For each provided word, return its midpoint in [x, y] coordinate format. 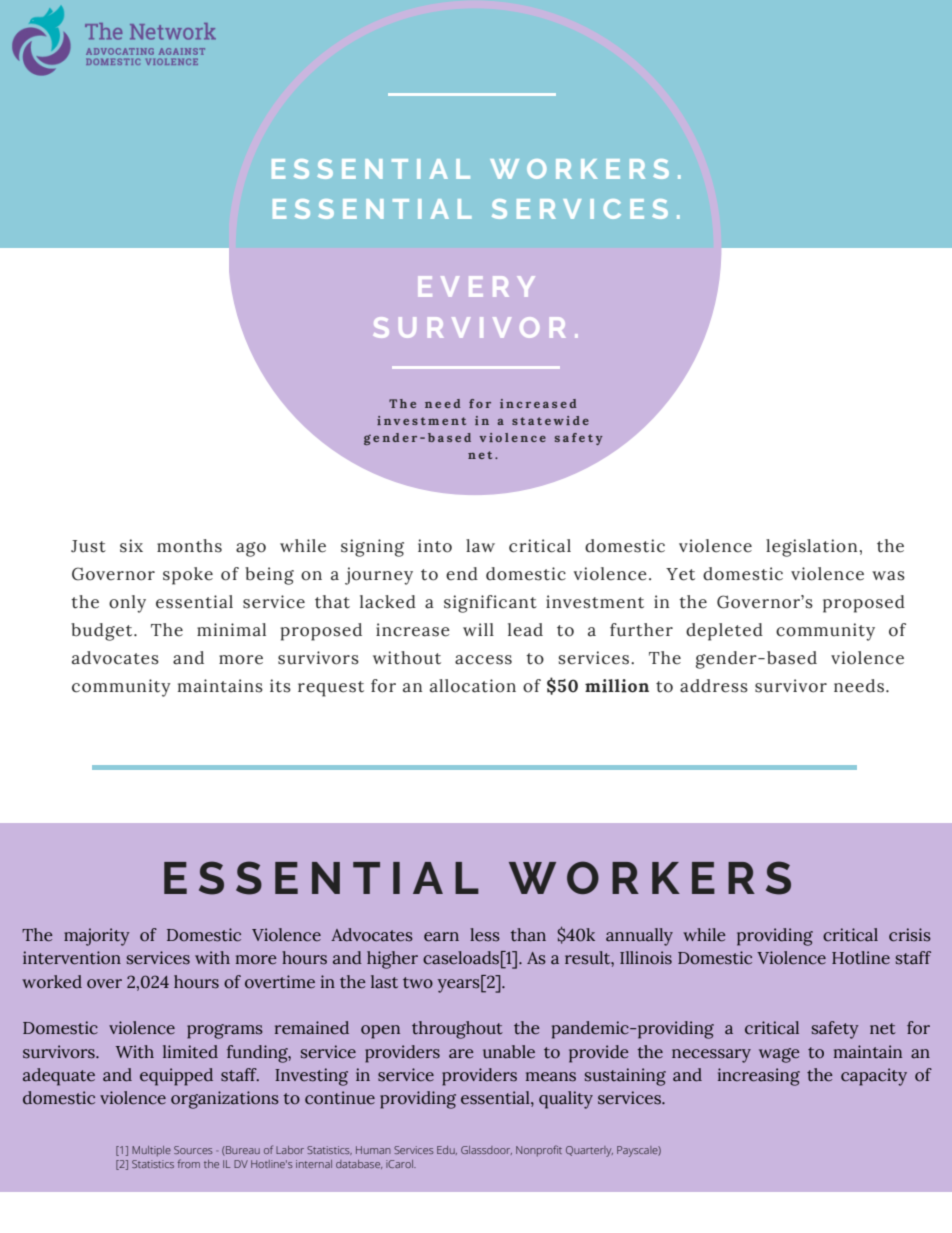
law [480, 546]
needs [859, 686]
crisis [910, 935]
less [485, 935]
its [280, 686]
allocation [473, 686]
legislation [811, 548]
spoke [188, 576]
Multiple [151, 1151]
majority [97, 937]
